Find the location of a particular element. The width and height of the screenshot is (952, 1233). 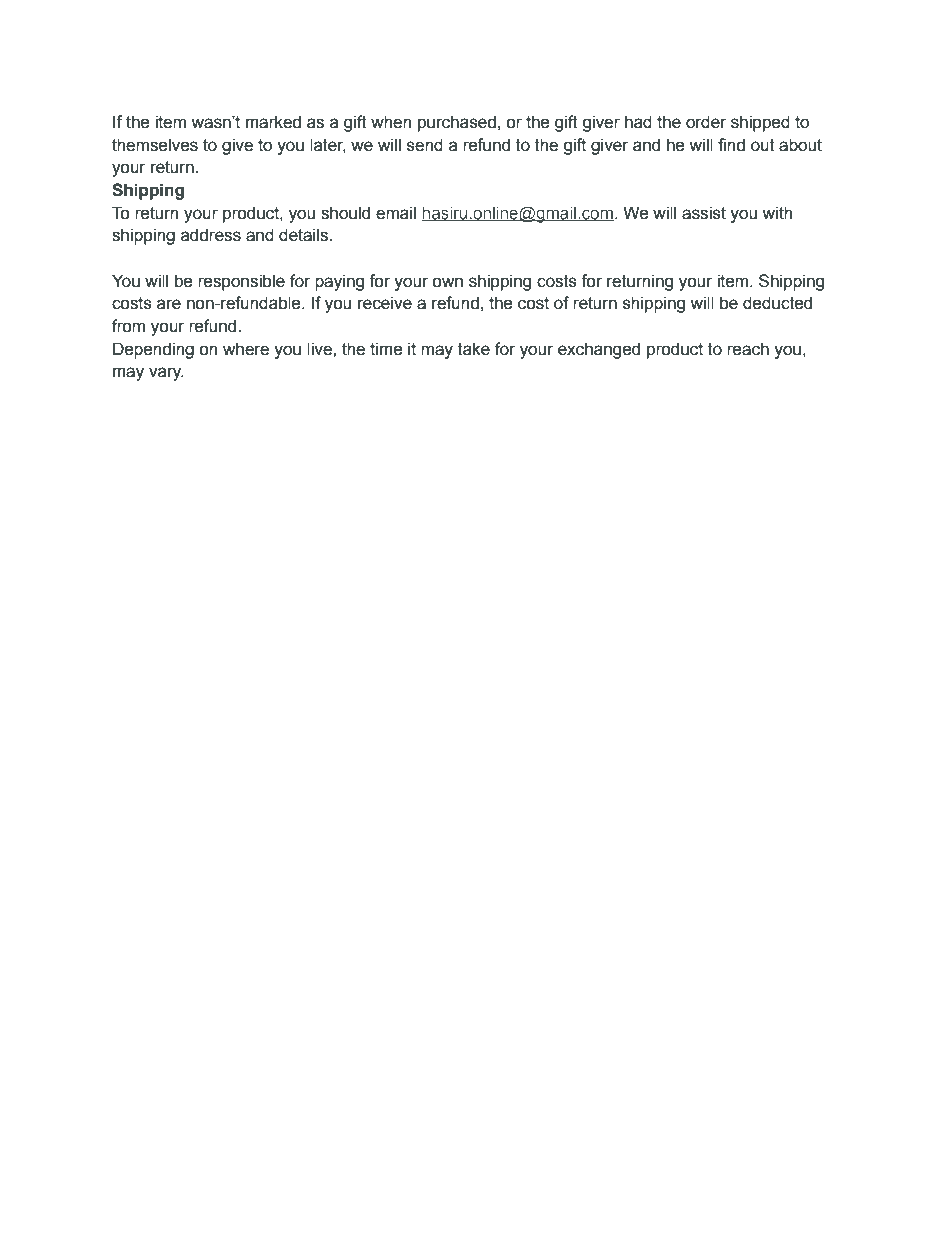

vary is located at coordinates (166, 374).
